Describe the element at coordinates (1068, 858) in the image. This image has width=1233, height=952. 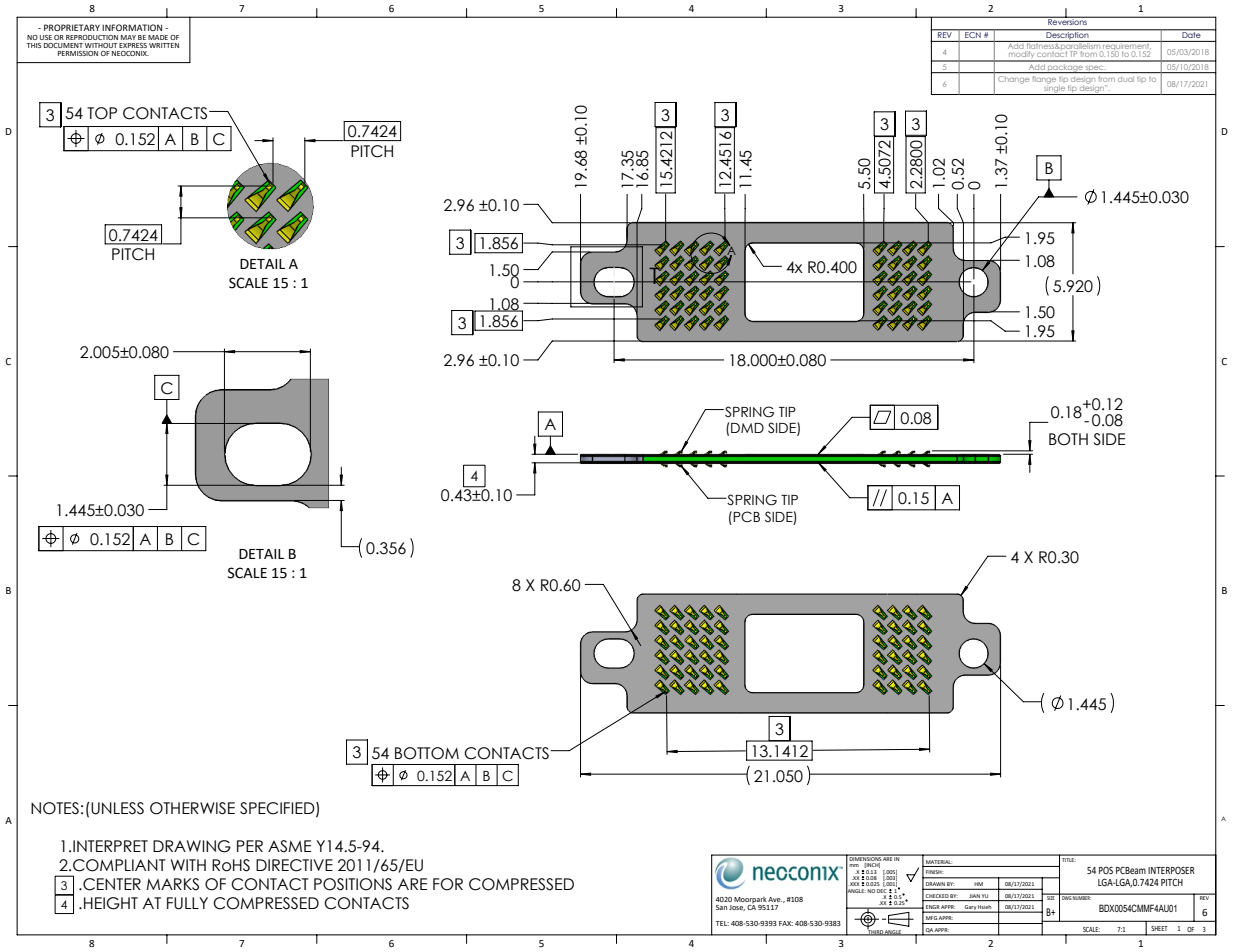
I see `TITLE` at that location.
